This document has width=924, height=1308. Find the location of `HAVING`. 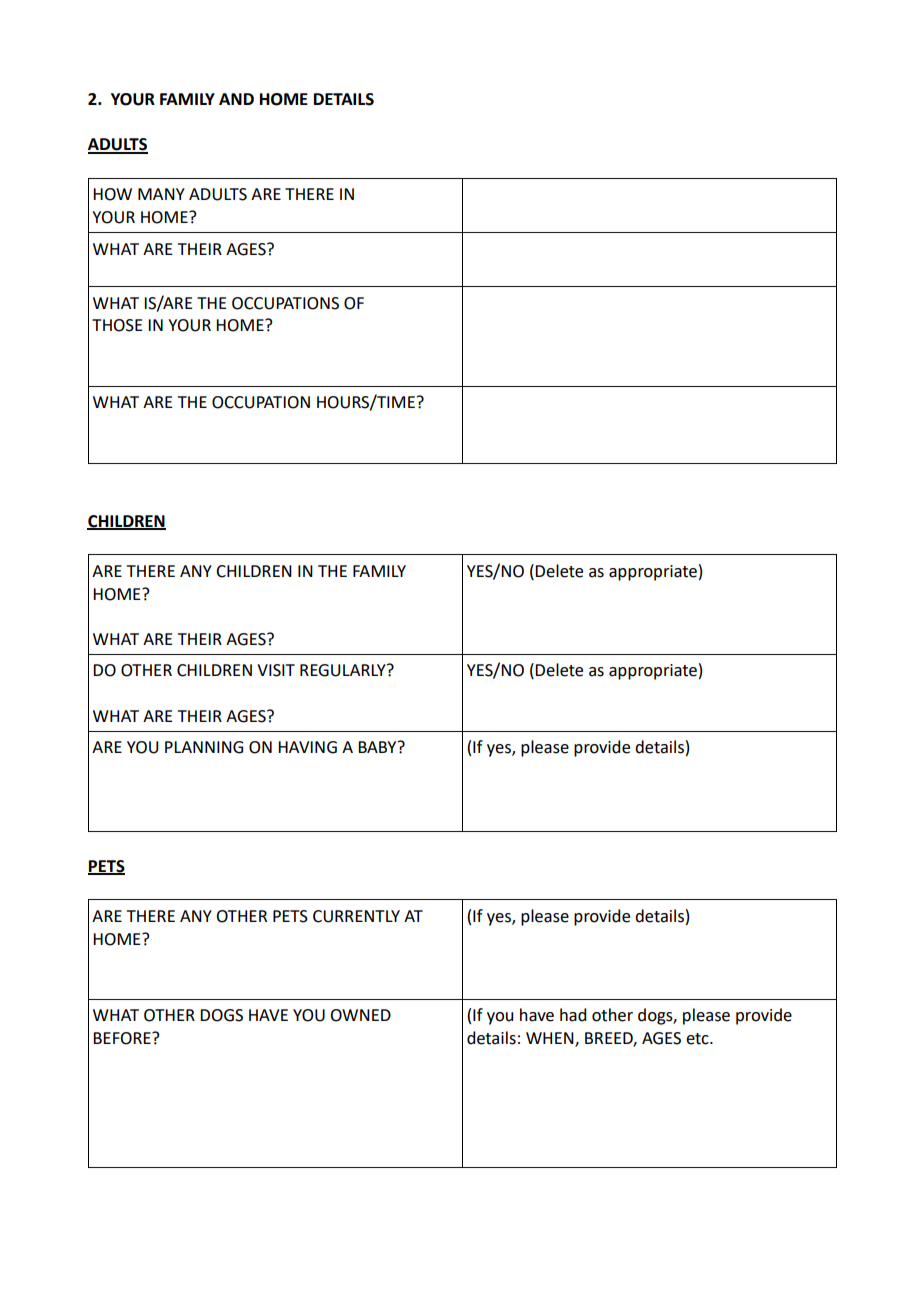

HAVING is located at coordinates (307, 747).
